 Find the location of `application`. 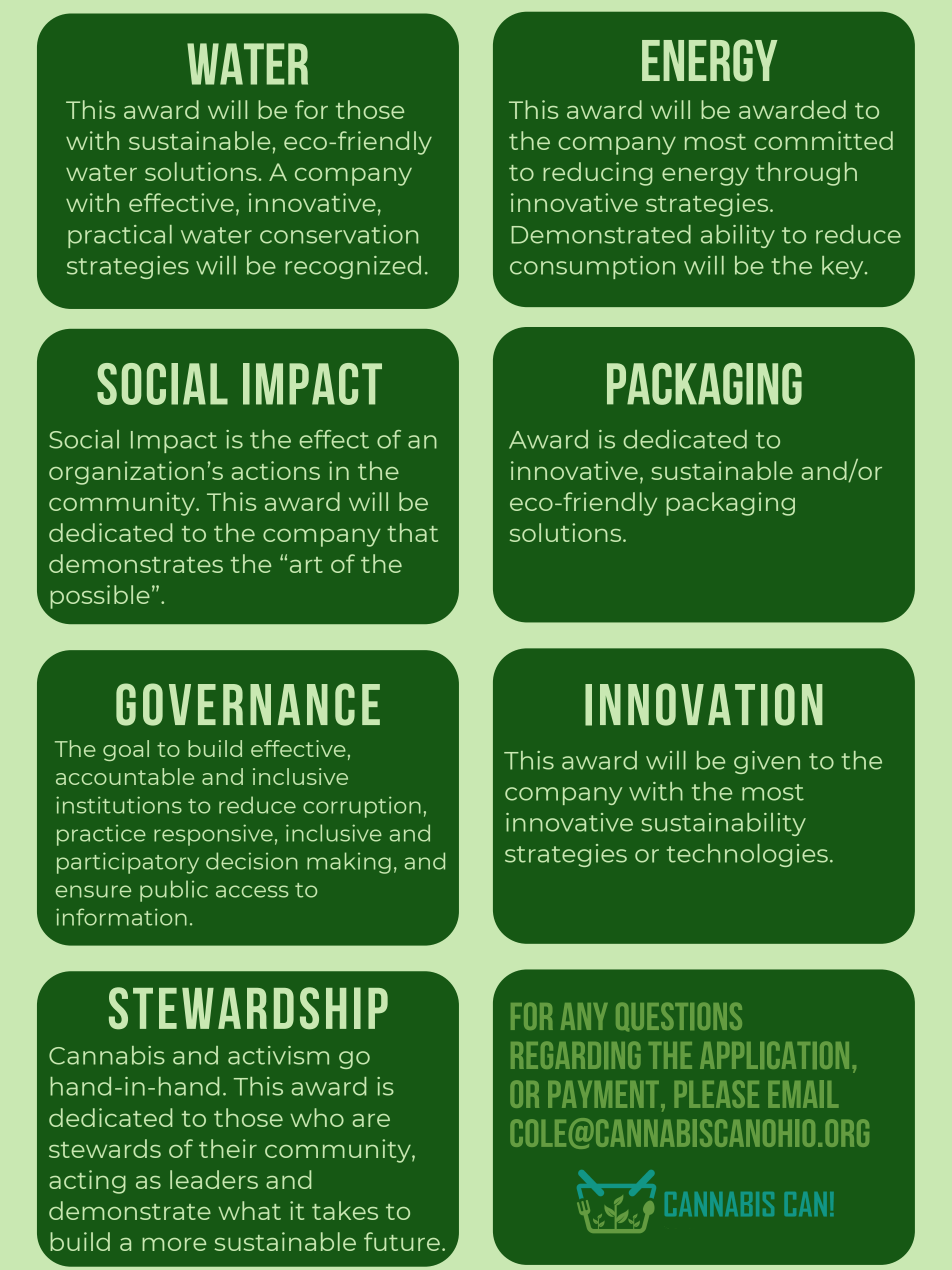

application is located at coordinates (774, 1055).
